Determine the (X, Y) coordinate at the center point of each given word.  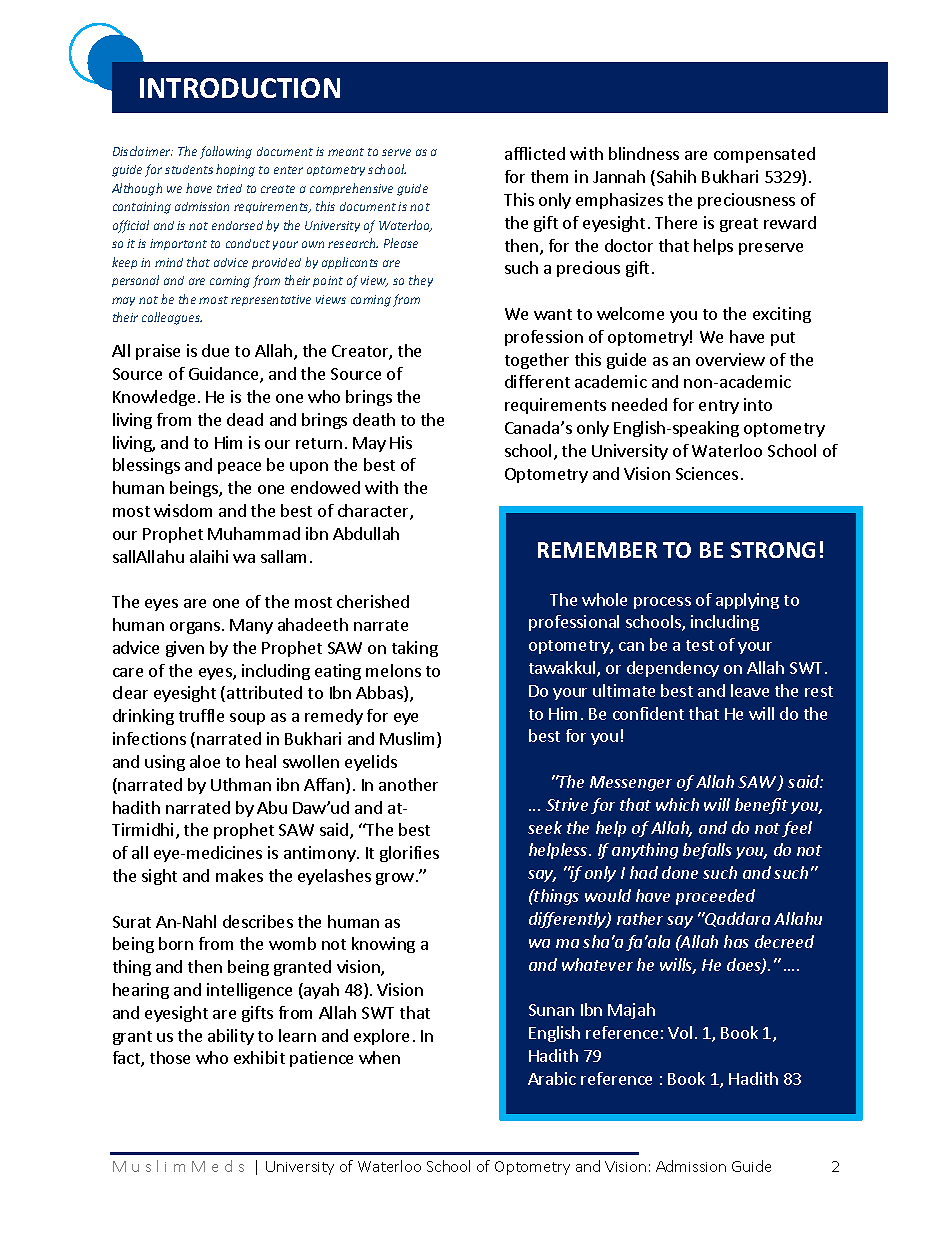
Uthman (241, 784)
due (215, 350)
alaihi (209, 556)
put (783, 339)
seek (545, 827)
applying (747, 601)
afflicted (535, 153)
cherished (373, 601)
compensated (764, 155)
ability (231, 1037)
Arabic (552, 1078)
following (226, 152)
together (537, 361)
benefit (761, 806)
